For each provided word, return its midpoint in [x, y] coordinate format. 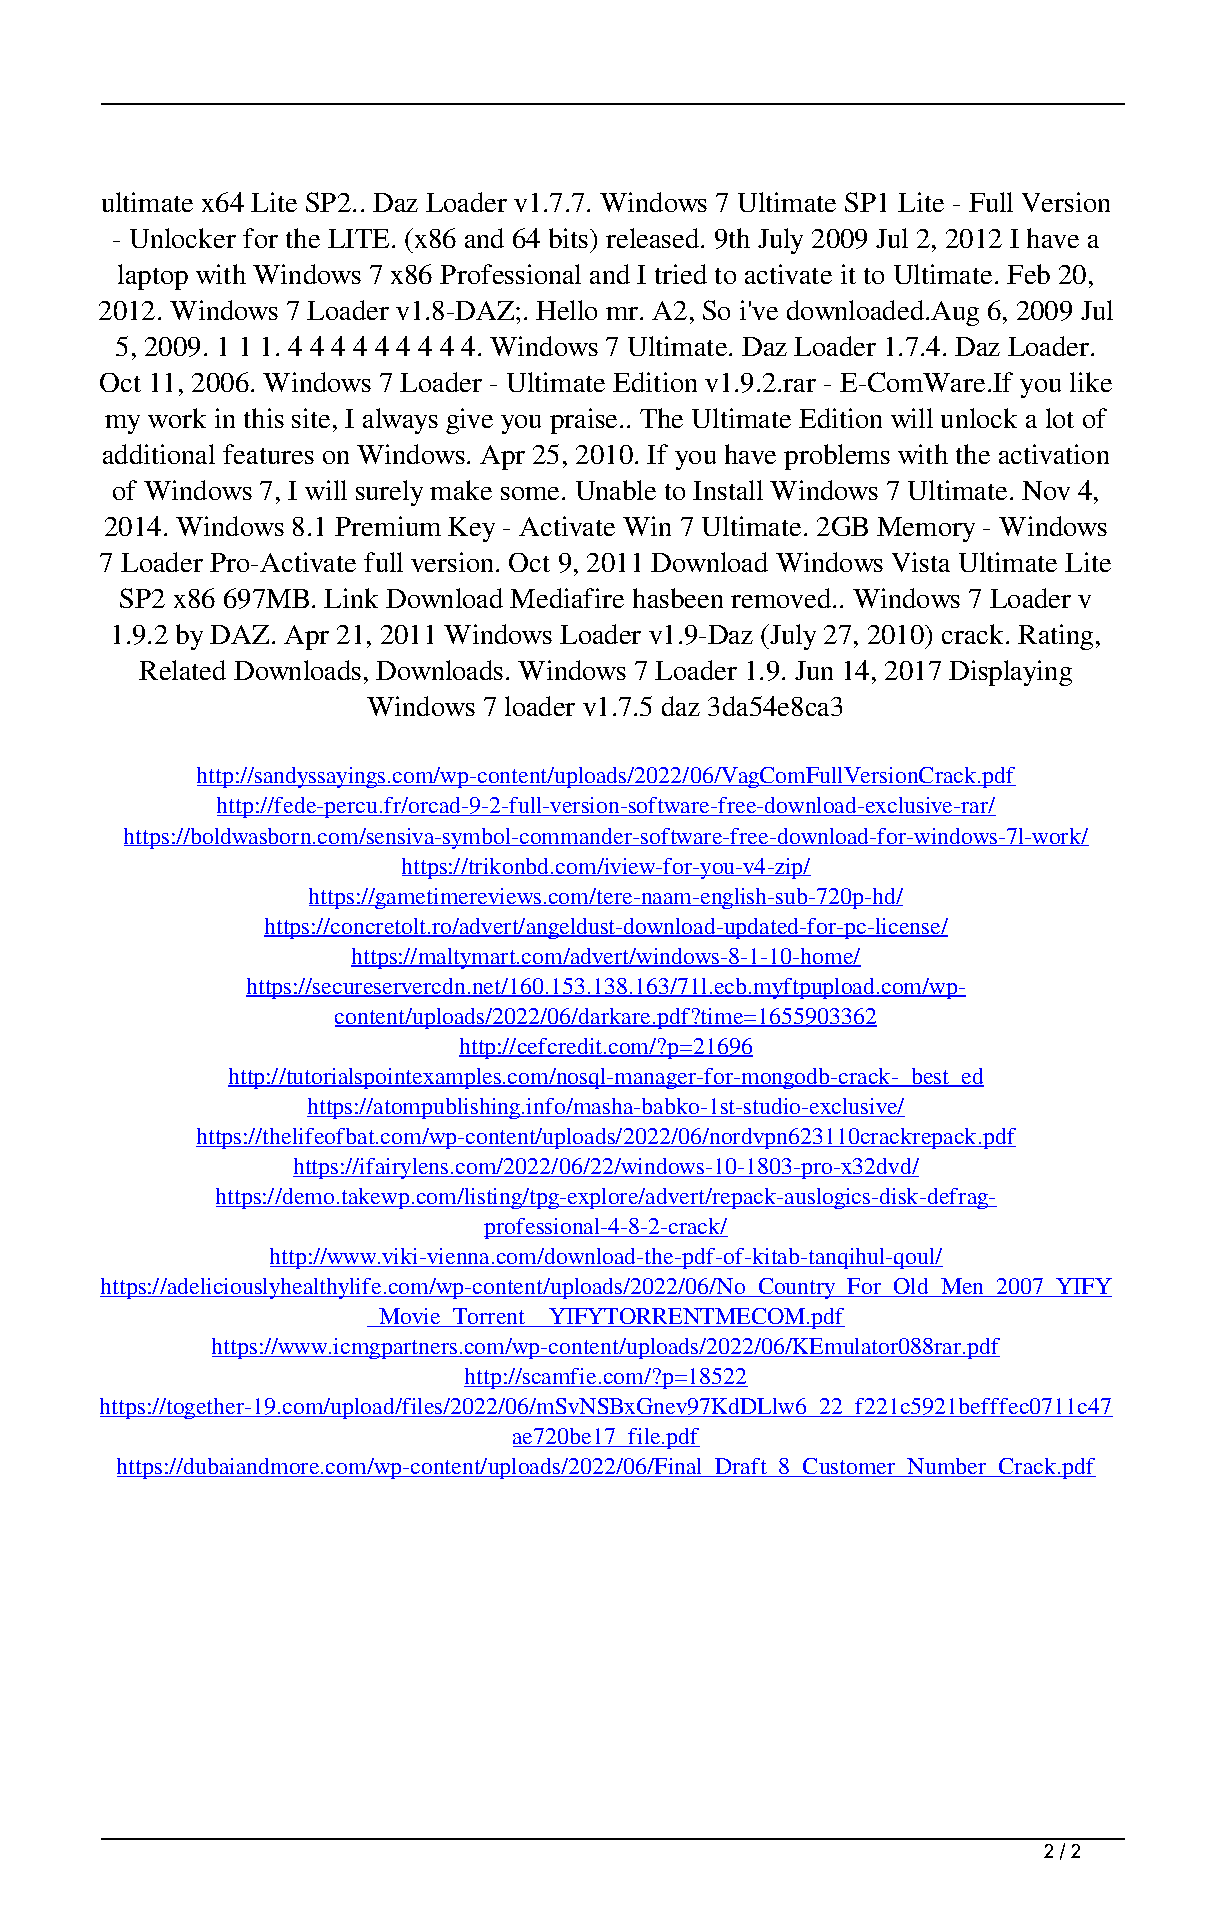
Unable [616, 490]
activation [1054, 454]
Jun [814, 670]
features [268, 454]
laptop [153, 277]
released [654, 238]
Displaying [1010, 673]
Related [182, 670]
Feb [1028, 274]
